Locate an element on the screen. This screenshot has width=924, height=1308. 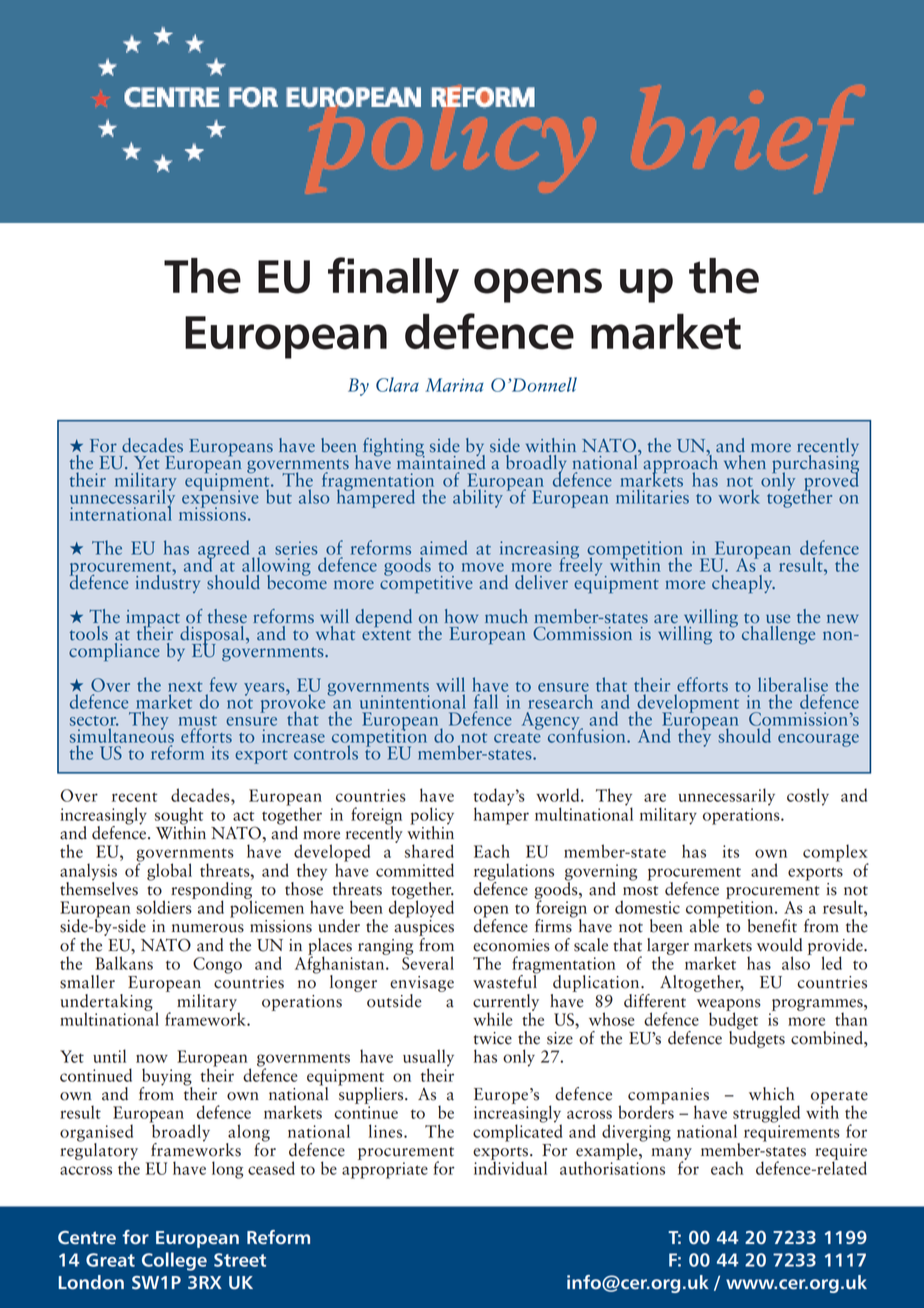
economies is located at coordinates (511, 945).
